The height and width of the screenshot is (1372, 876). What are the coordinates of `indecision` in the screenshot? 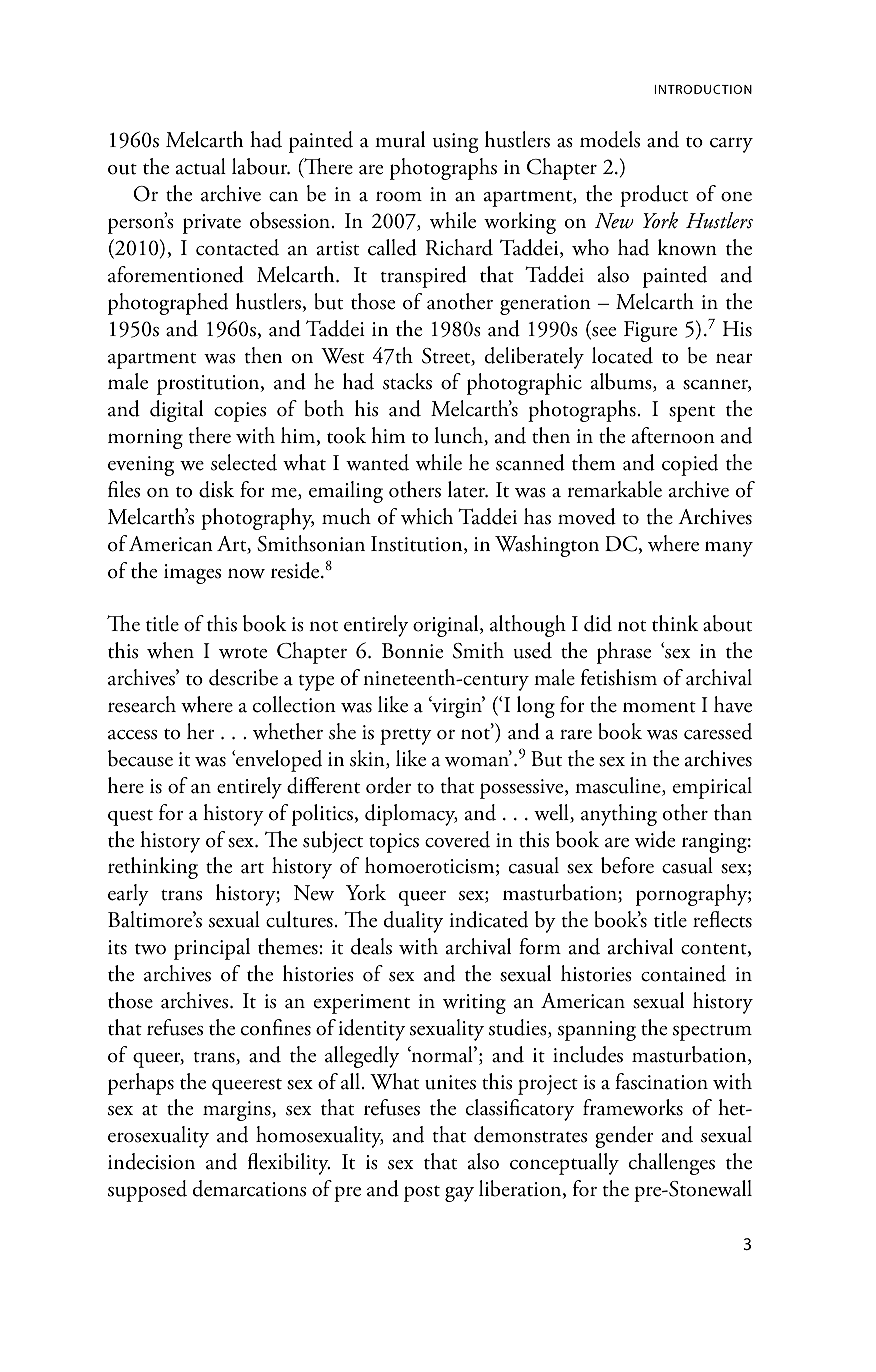 It's located at (151, 1161).
